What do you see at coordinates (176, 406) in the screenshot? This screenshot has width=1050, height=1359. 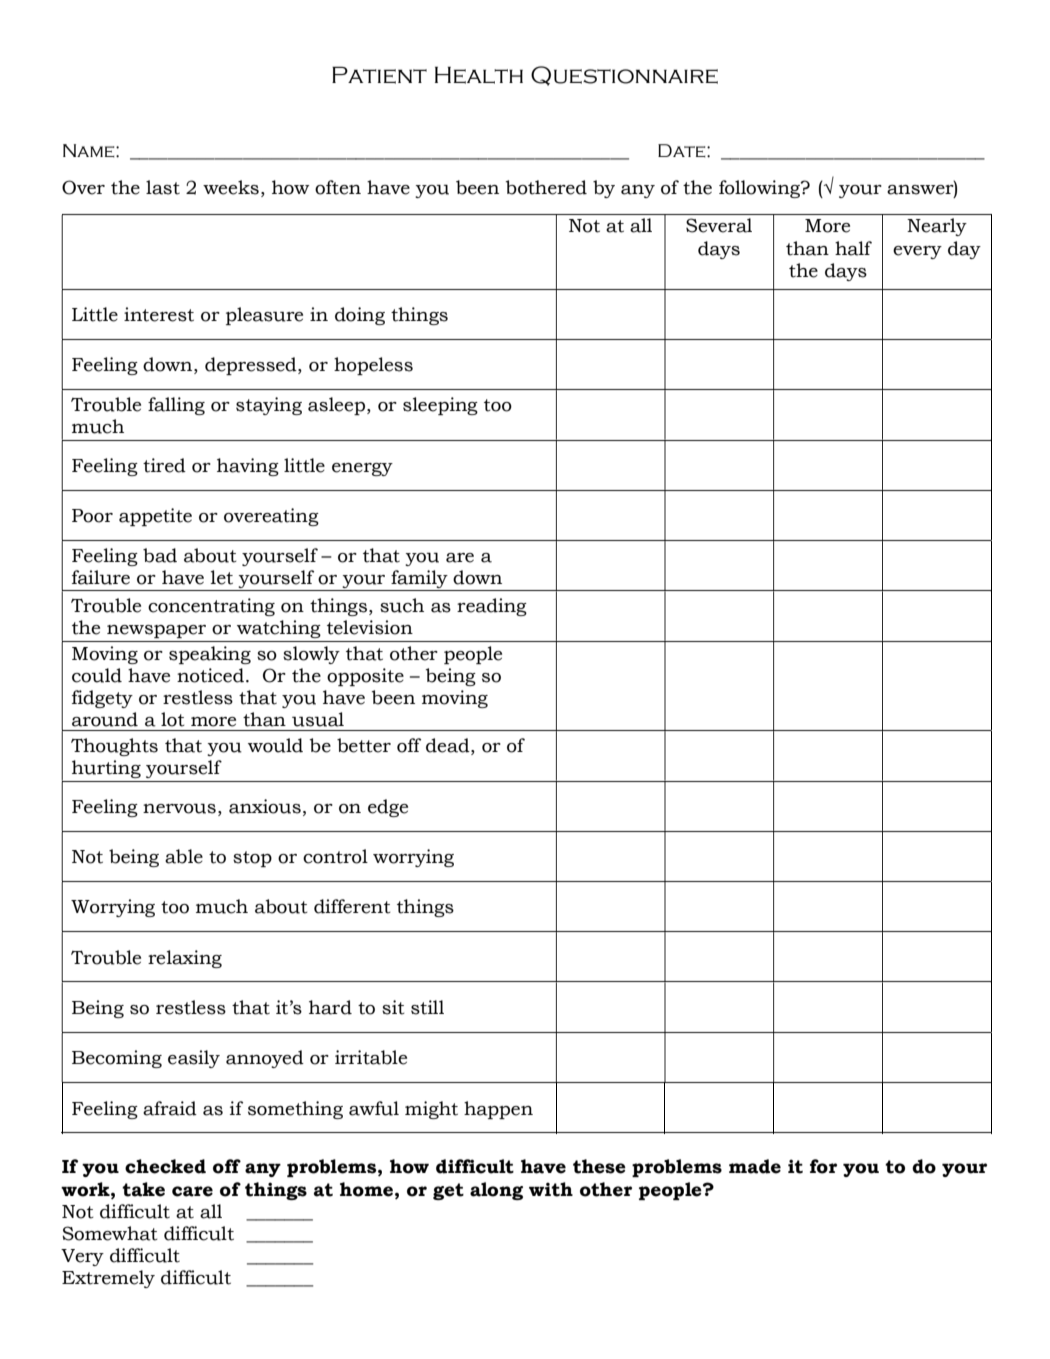 I see `falling` at bounding box center [176, 406].
